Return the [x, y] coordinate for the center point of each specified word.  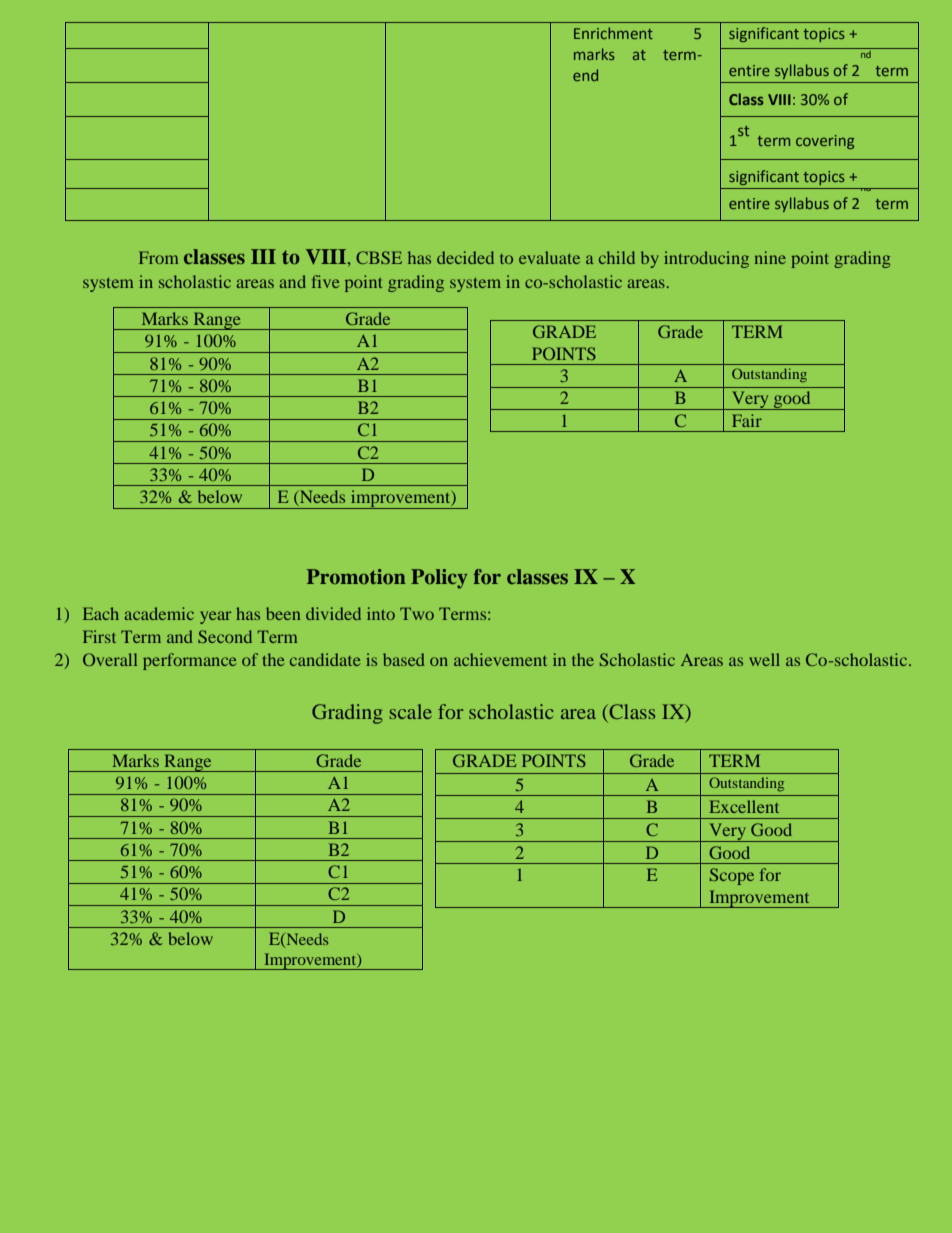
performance [190, 661]
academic [159, 613]
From [158, 257]
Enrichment [613, 33]
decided [465, 257]
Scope [732, 876]
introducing [706, 259]
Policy [439, 579]
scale [411, 711]
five [326, 281]
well [764, 659]
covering [825, 142]
